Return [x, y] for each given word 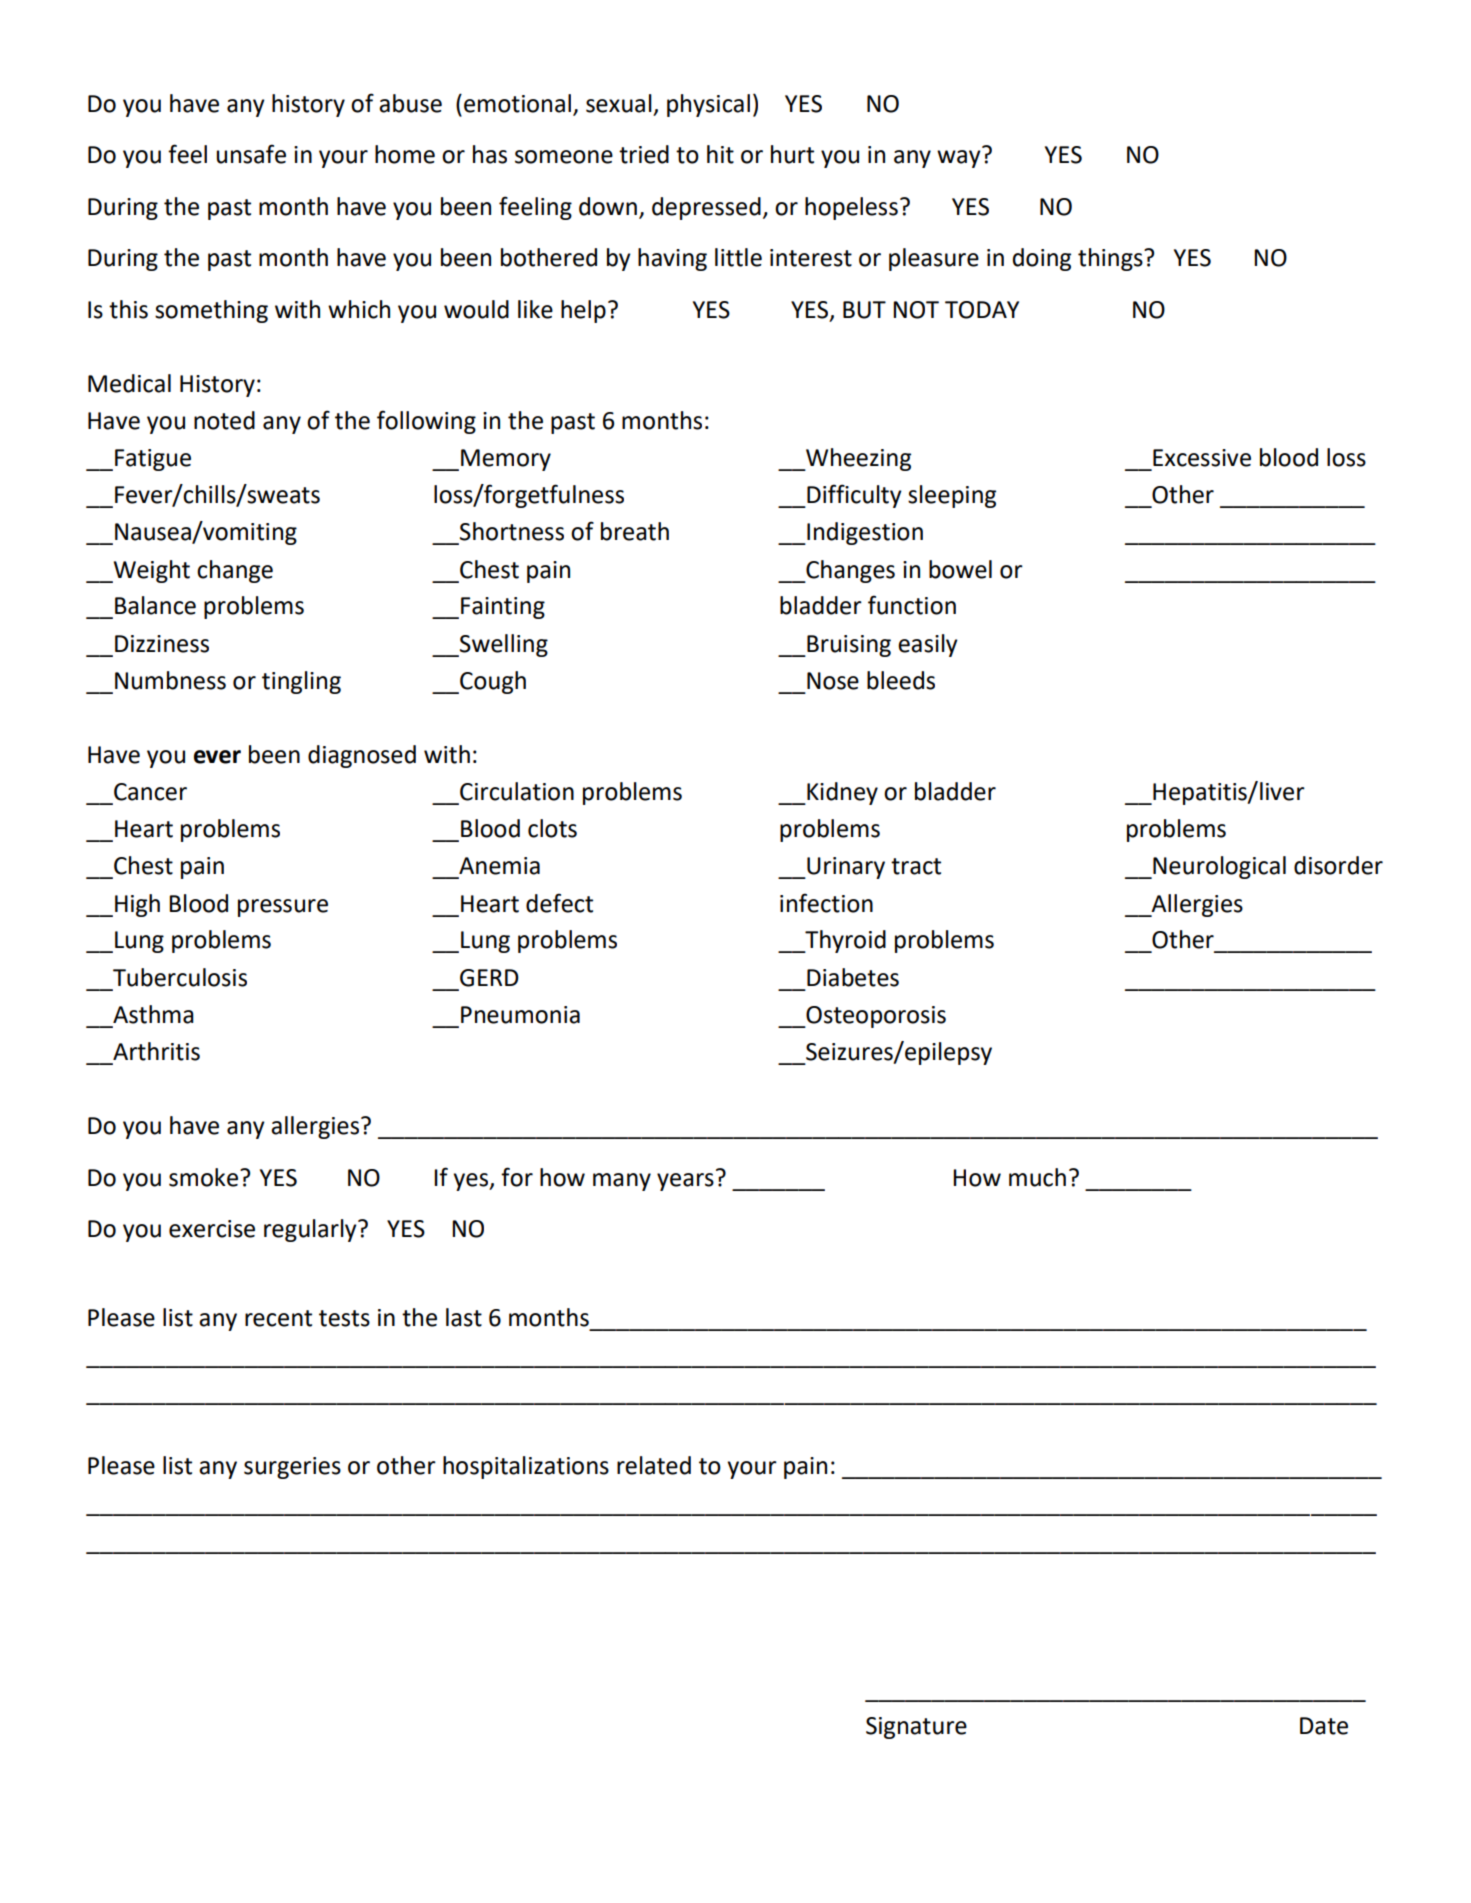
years [685, 1182]
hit [720, 154]
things [1111, 259]
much [1037, 1177]
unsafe [251, 154]
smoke [203, 1177]
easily [928, 645]
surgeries [292, 1468]
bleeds [901, 680]
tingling [301, 682]
